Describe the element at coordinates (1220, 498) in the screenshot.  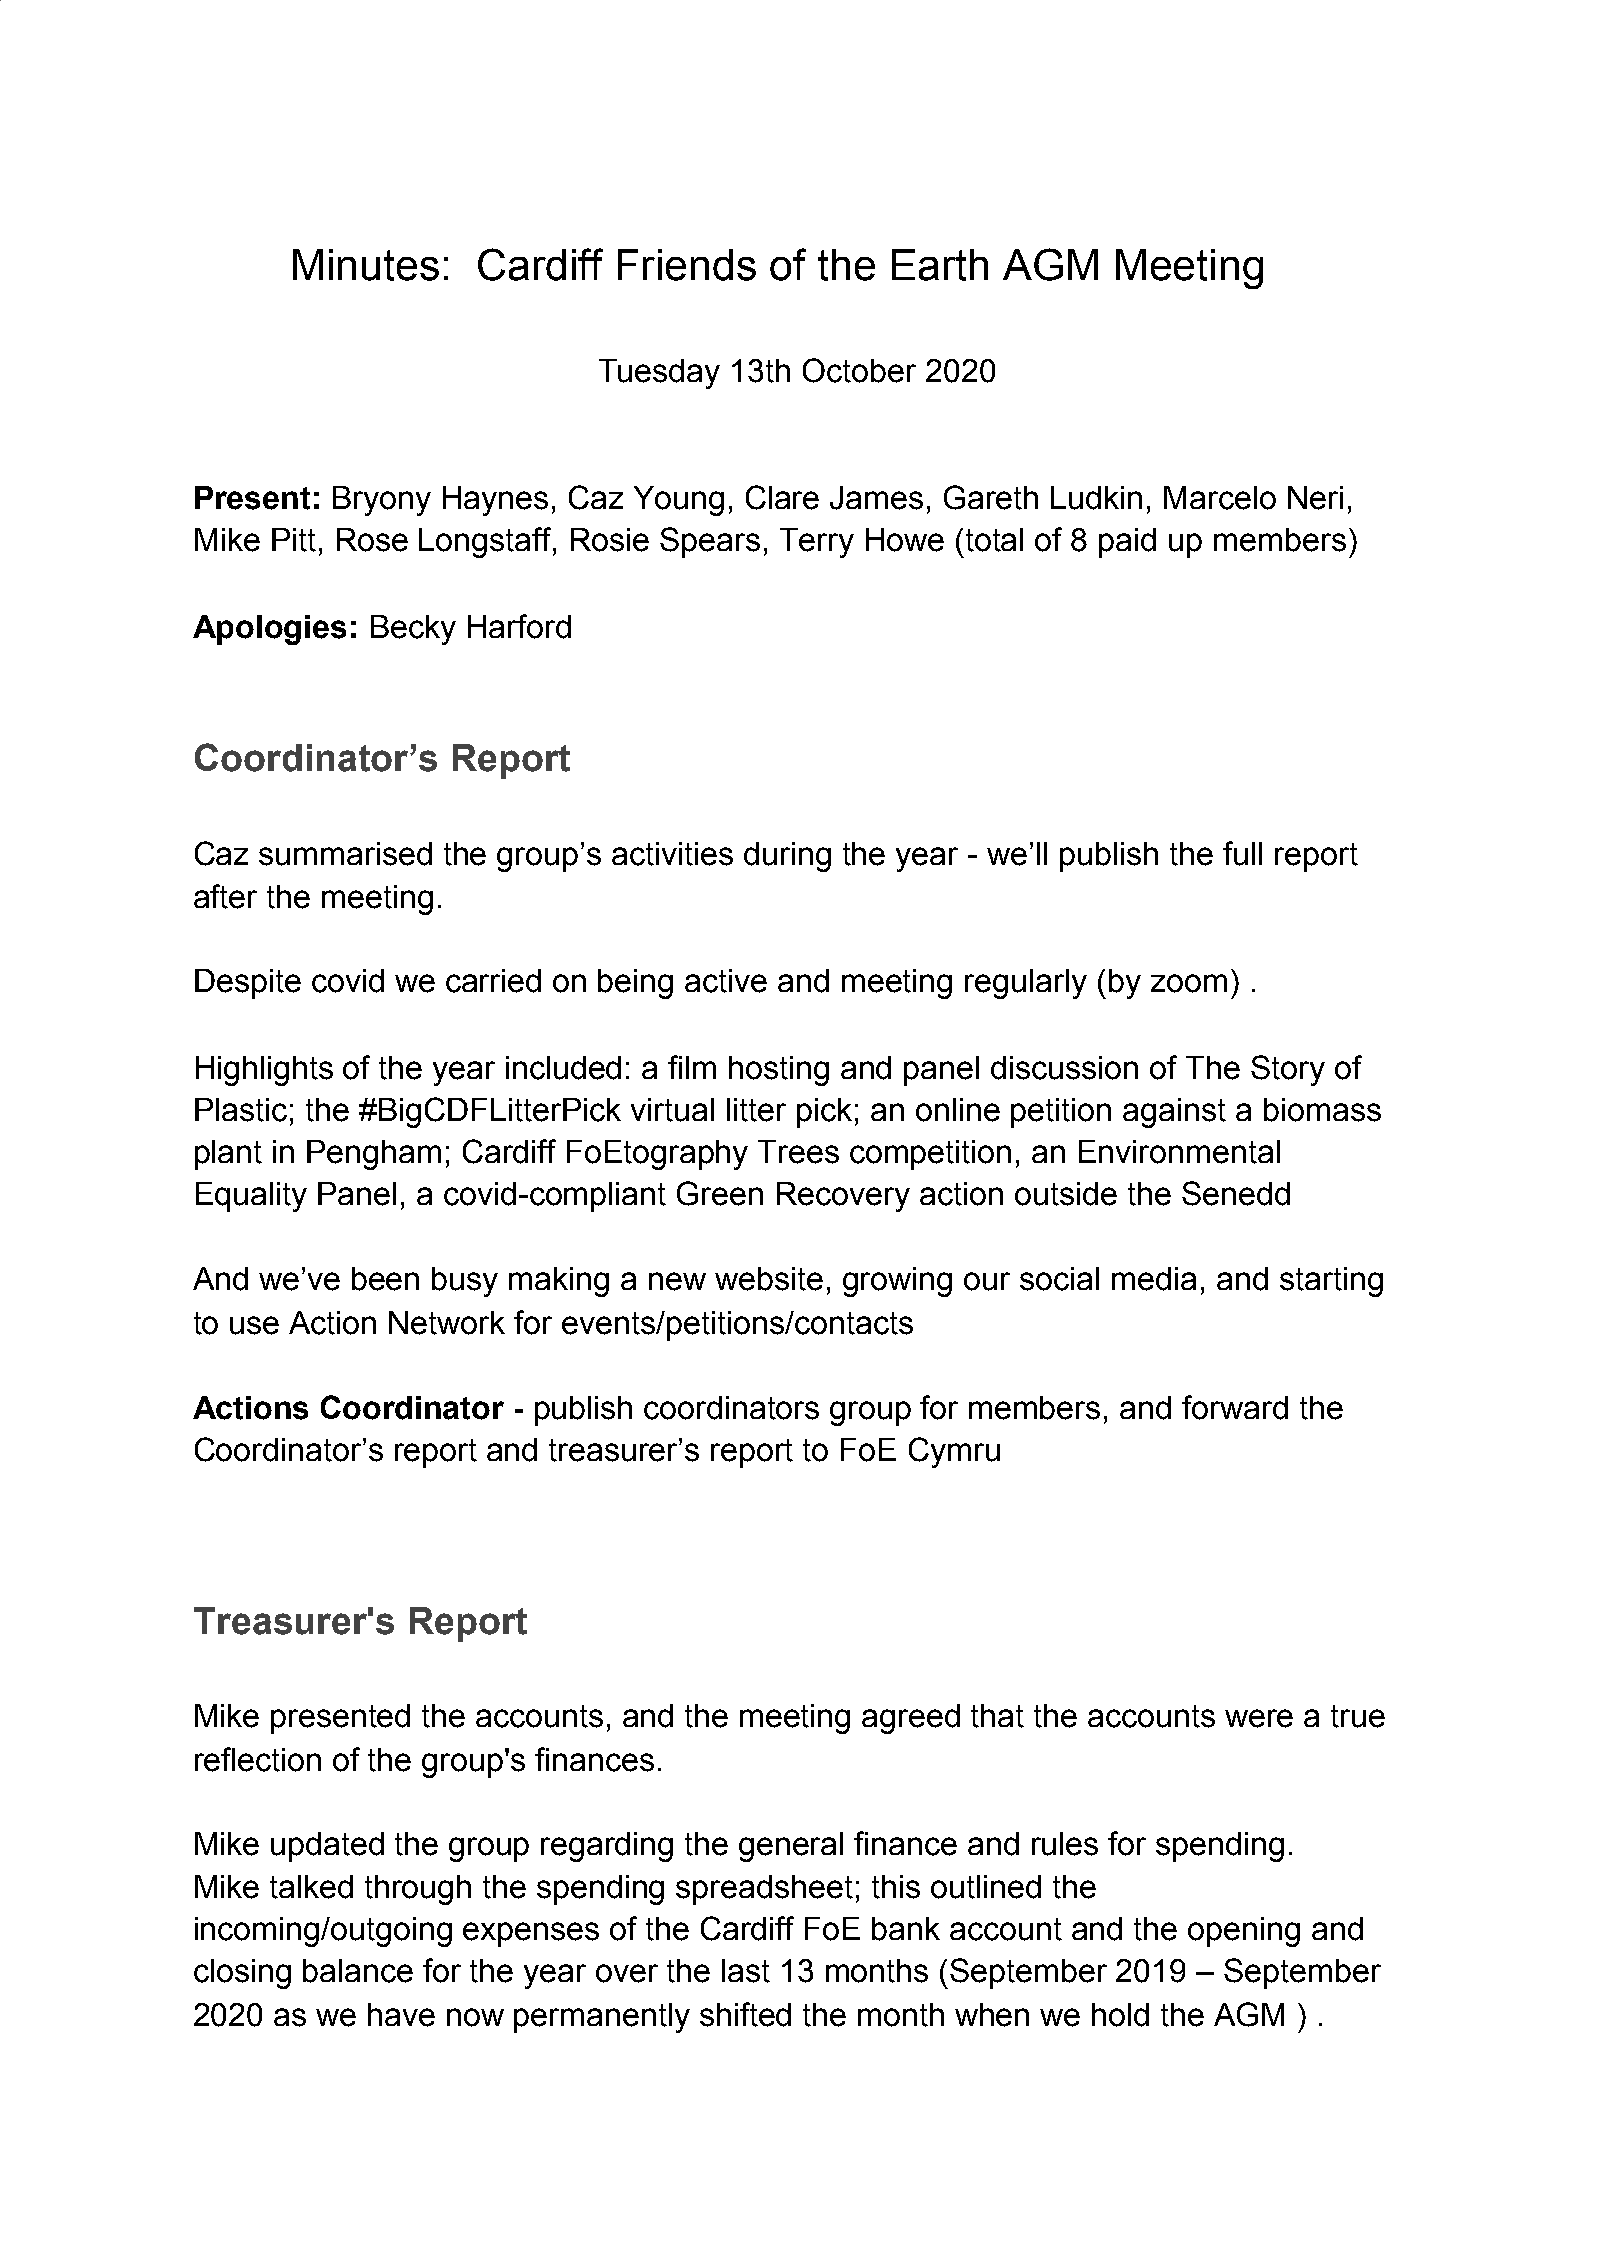
I see `Marcelo` at that location.
